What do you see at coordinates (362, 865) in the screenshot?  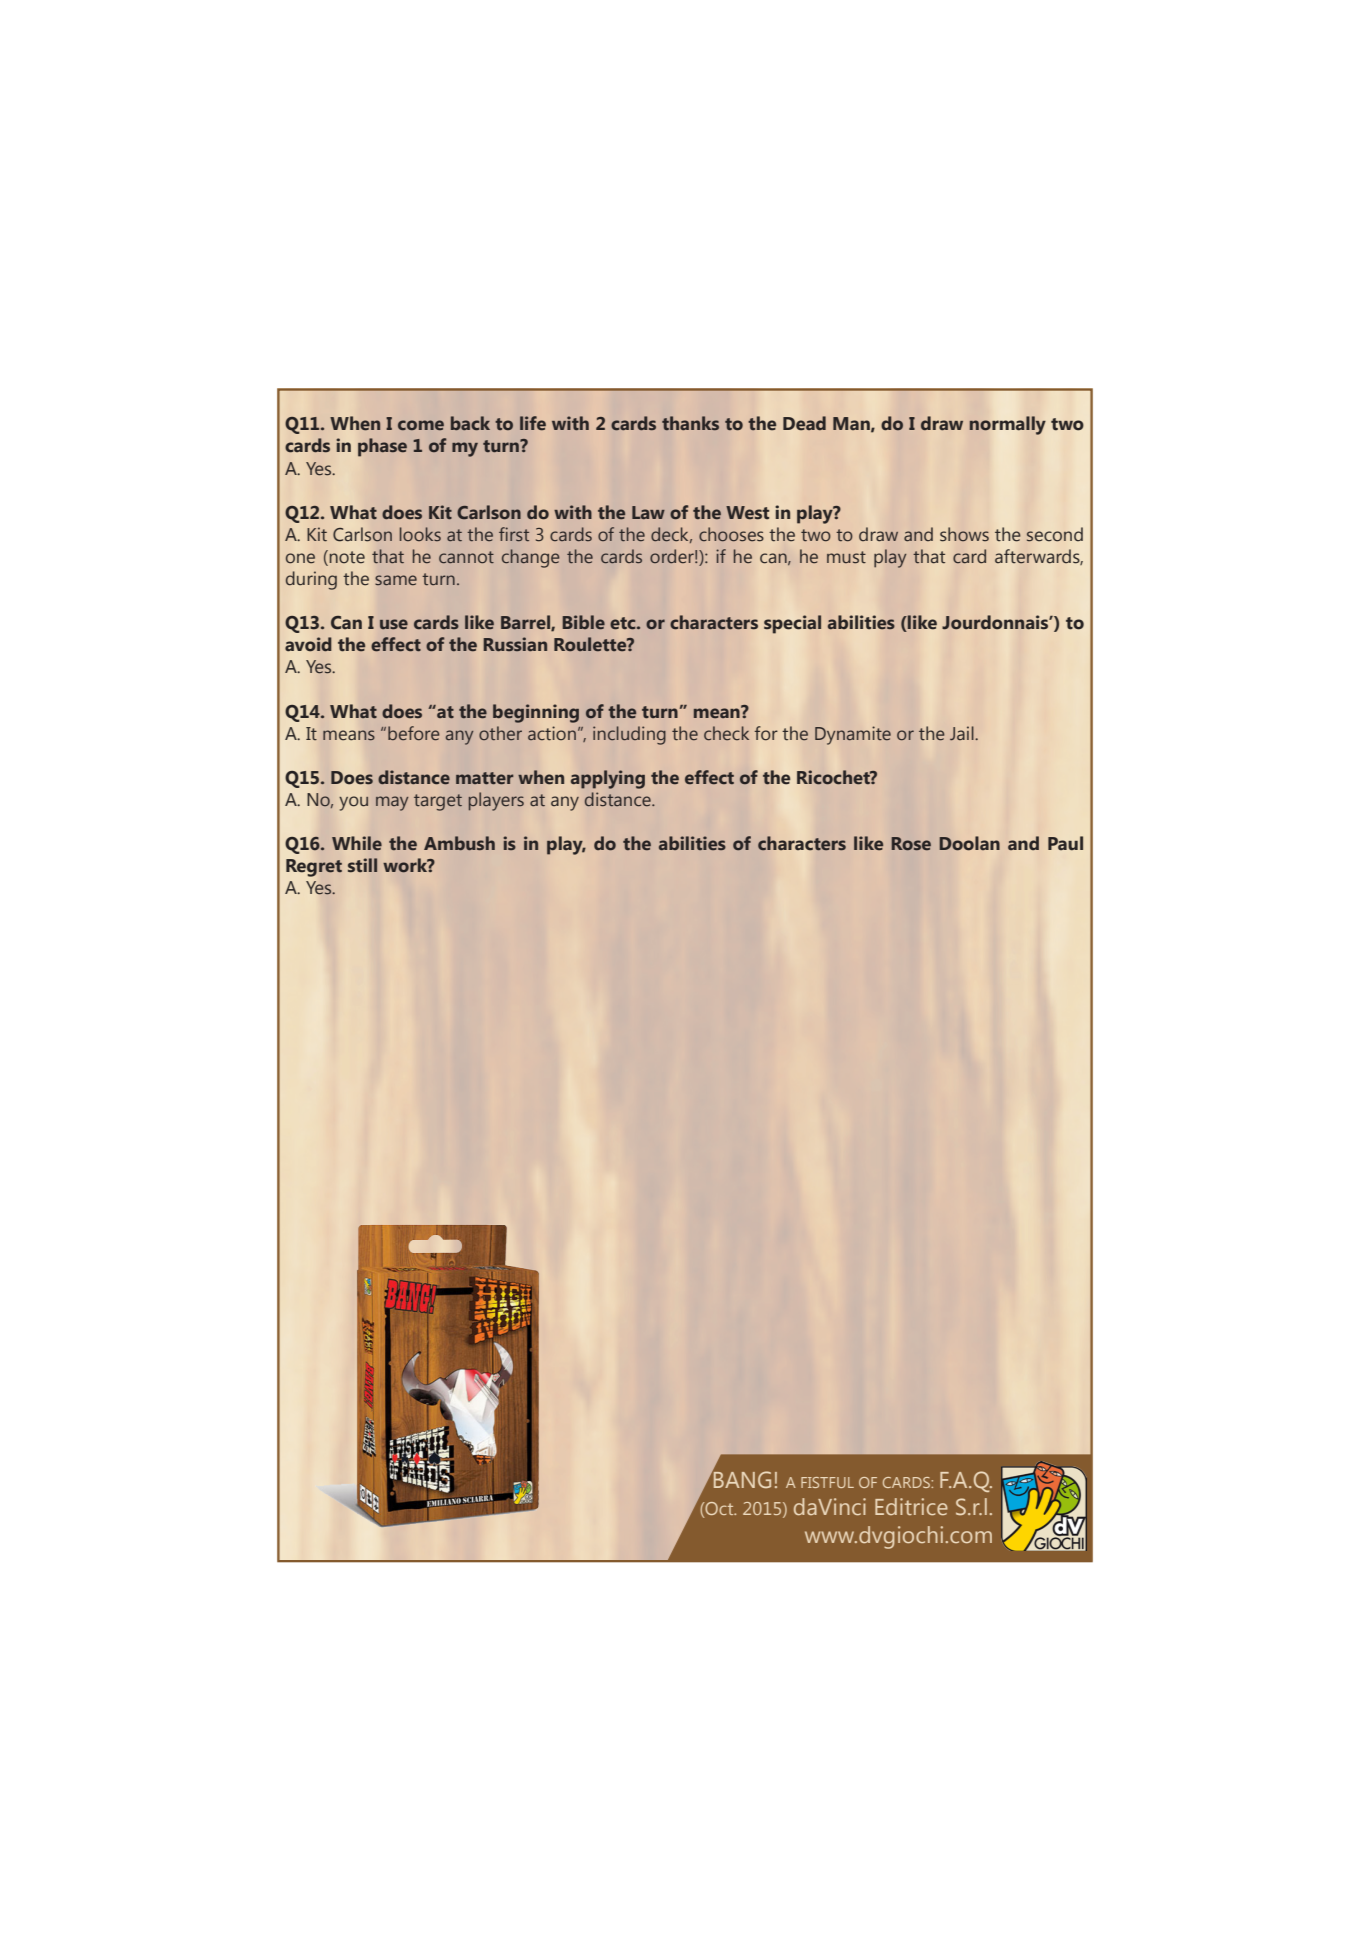 I see `still` at bounding box center [362, 865].
